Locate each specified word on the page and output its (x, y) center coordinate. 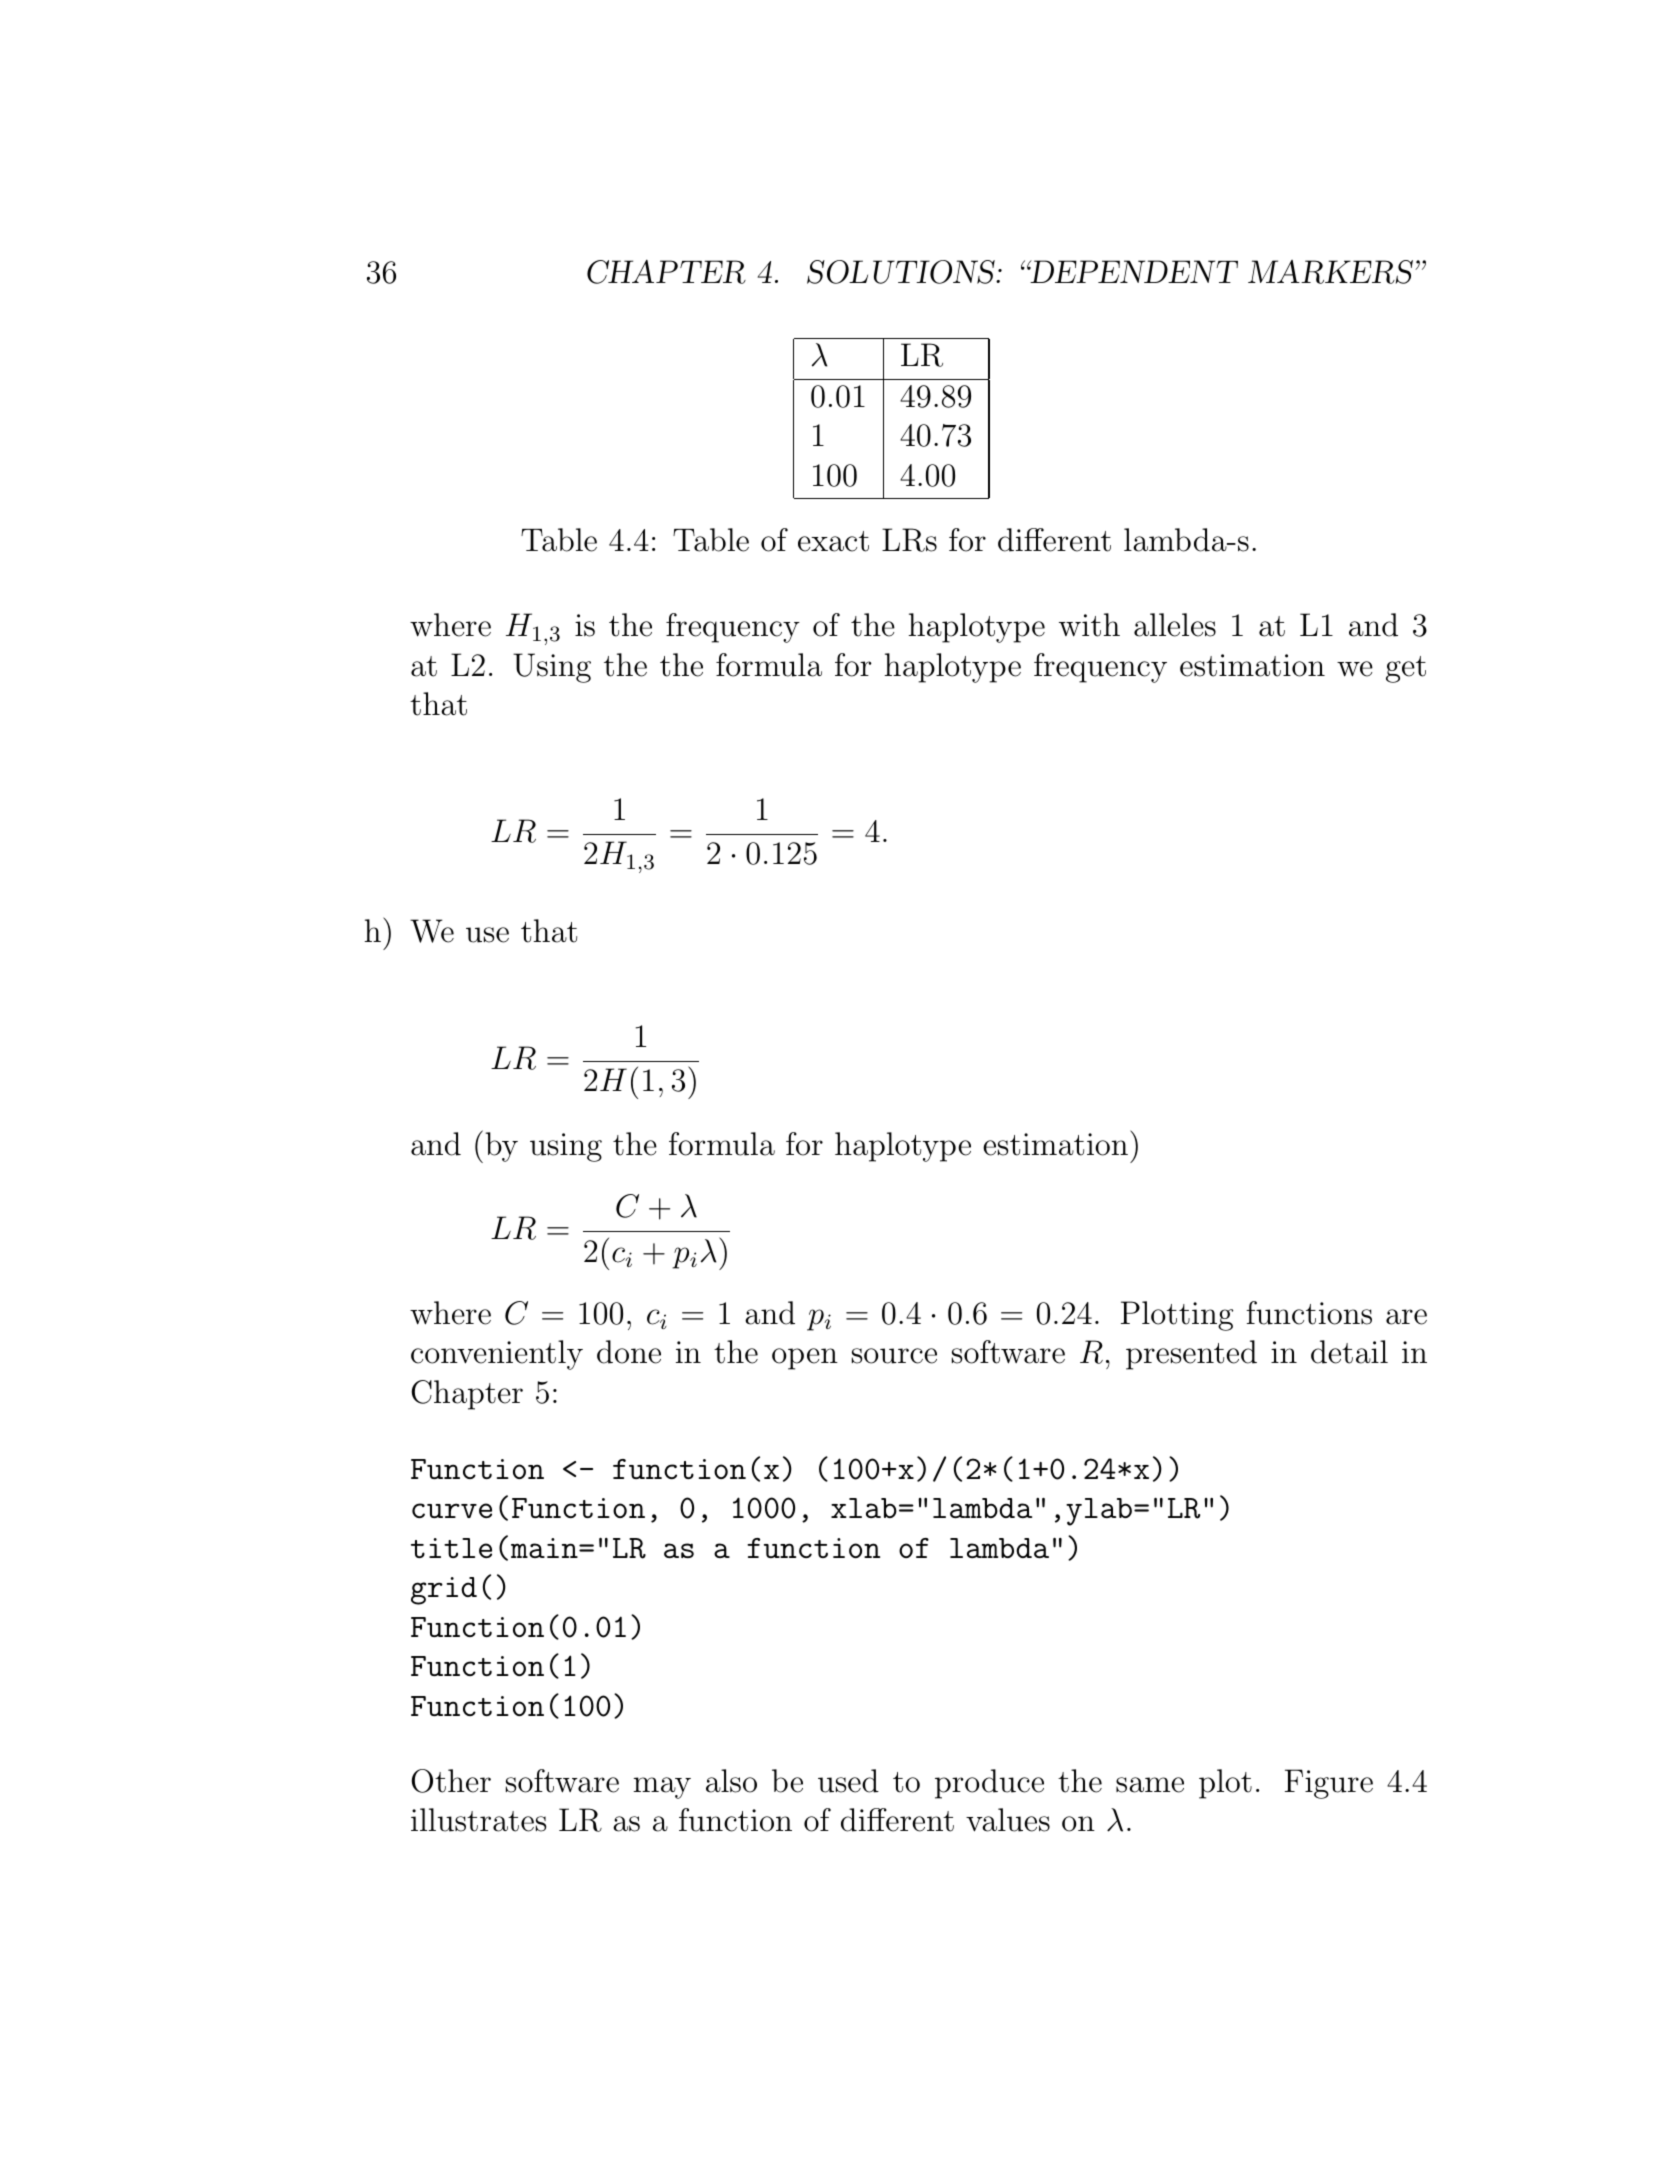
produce (989, 1784)
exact (833, 541)
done (629, 1352)
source (894, 1356)
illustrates (479, 1820)
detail (1349, 1352)
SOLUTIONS (902, 272)
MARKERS (1330, 272)
